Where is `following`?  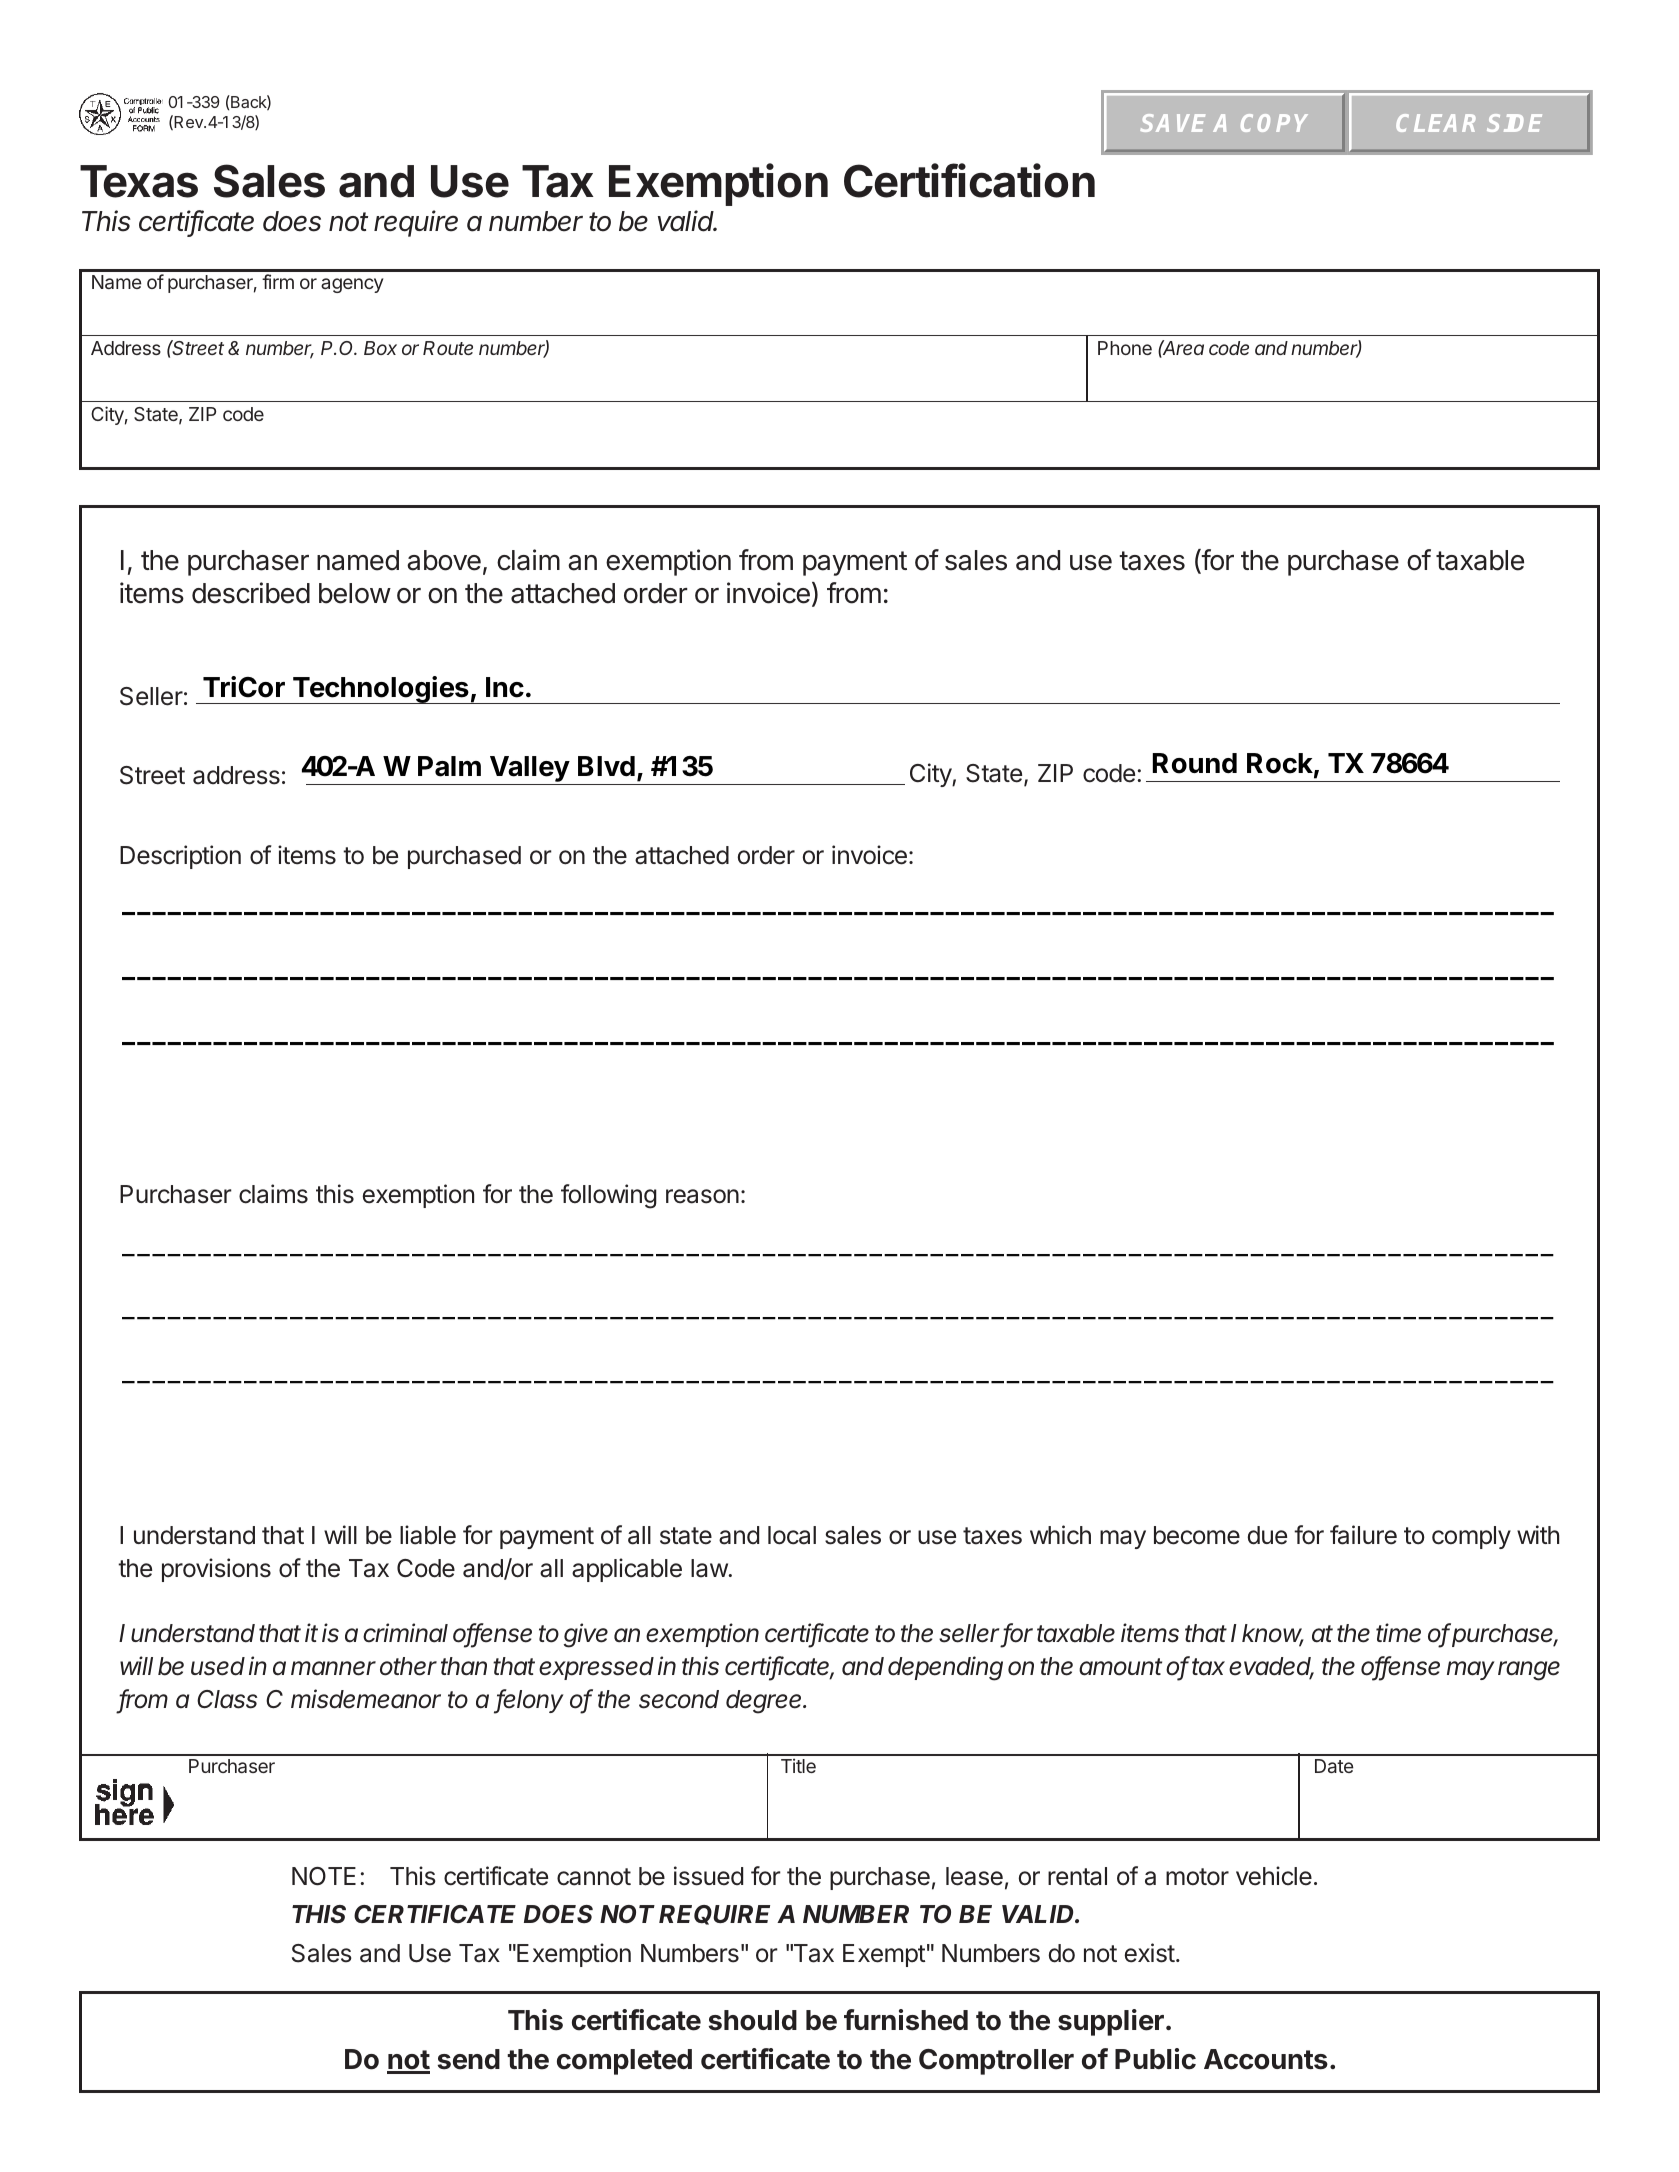
following is located at coordinates (609, 1196).
